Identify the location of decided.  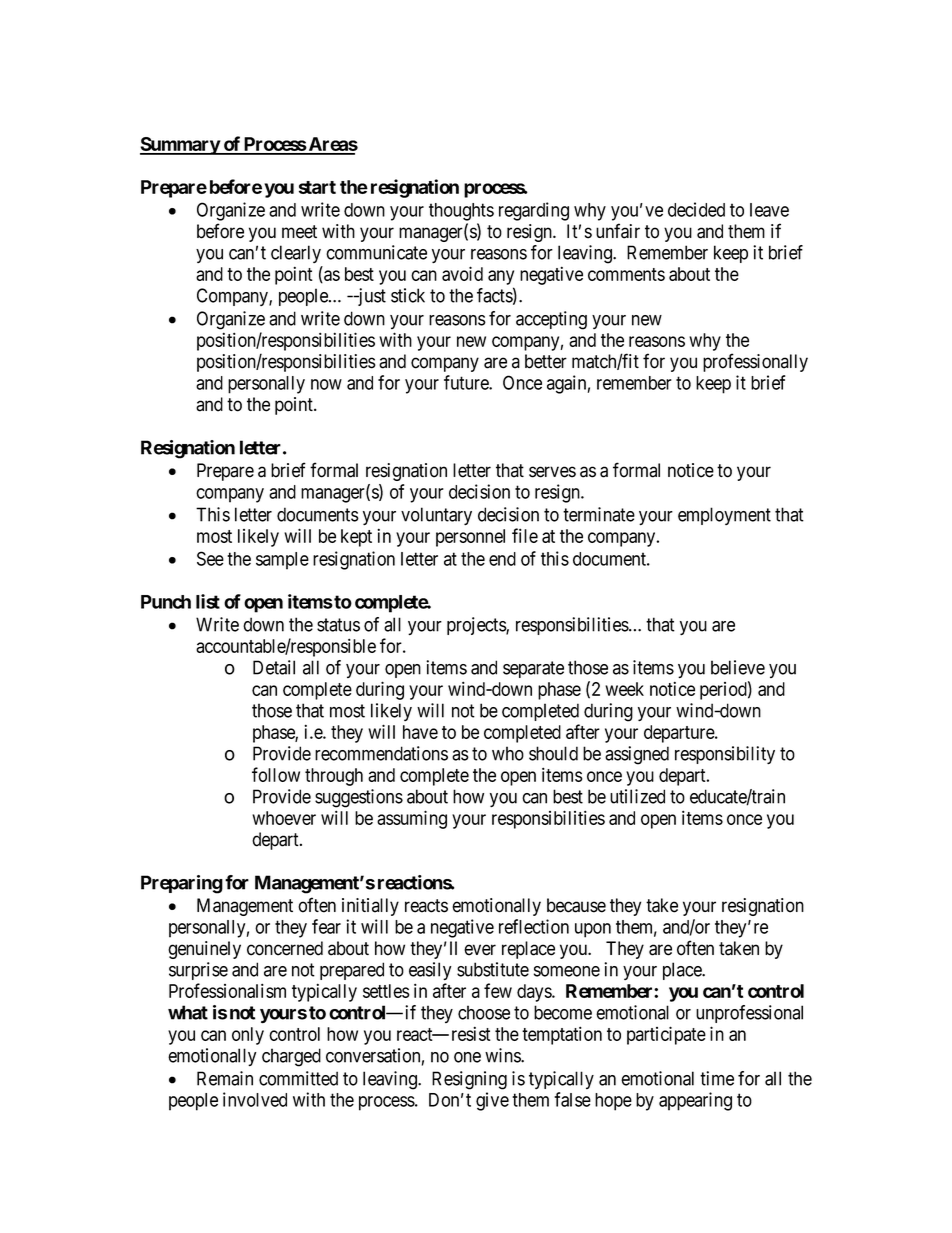
(696, 209).
